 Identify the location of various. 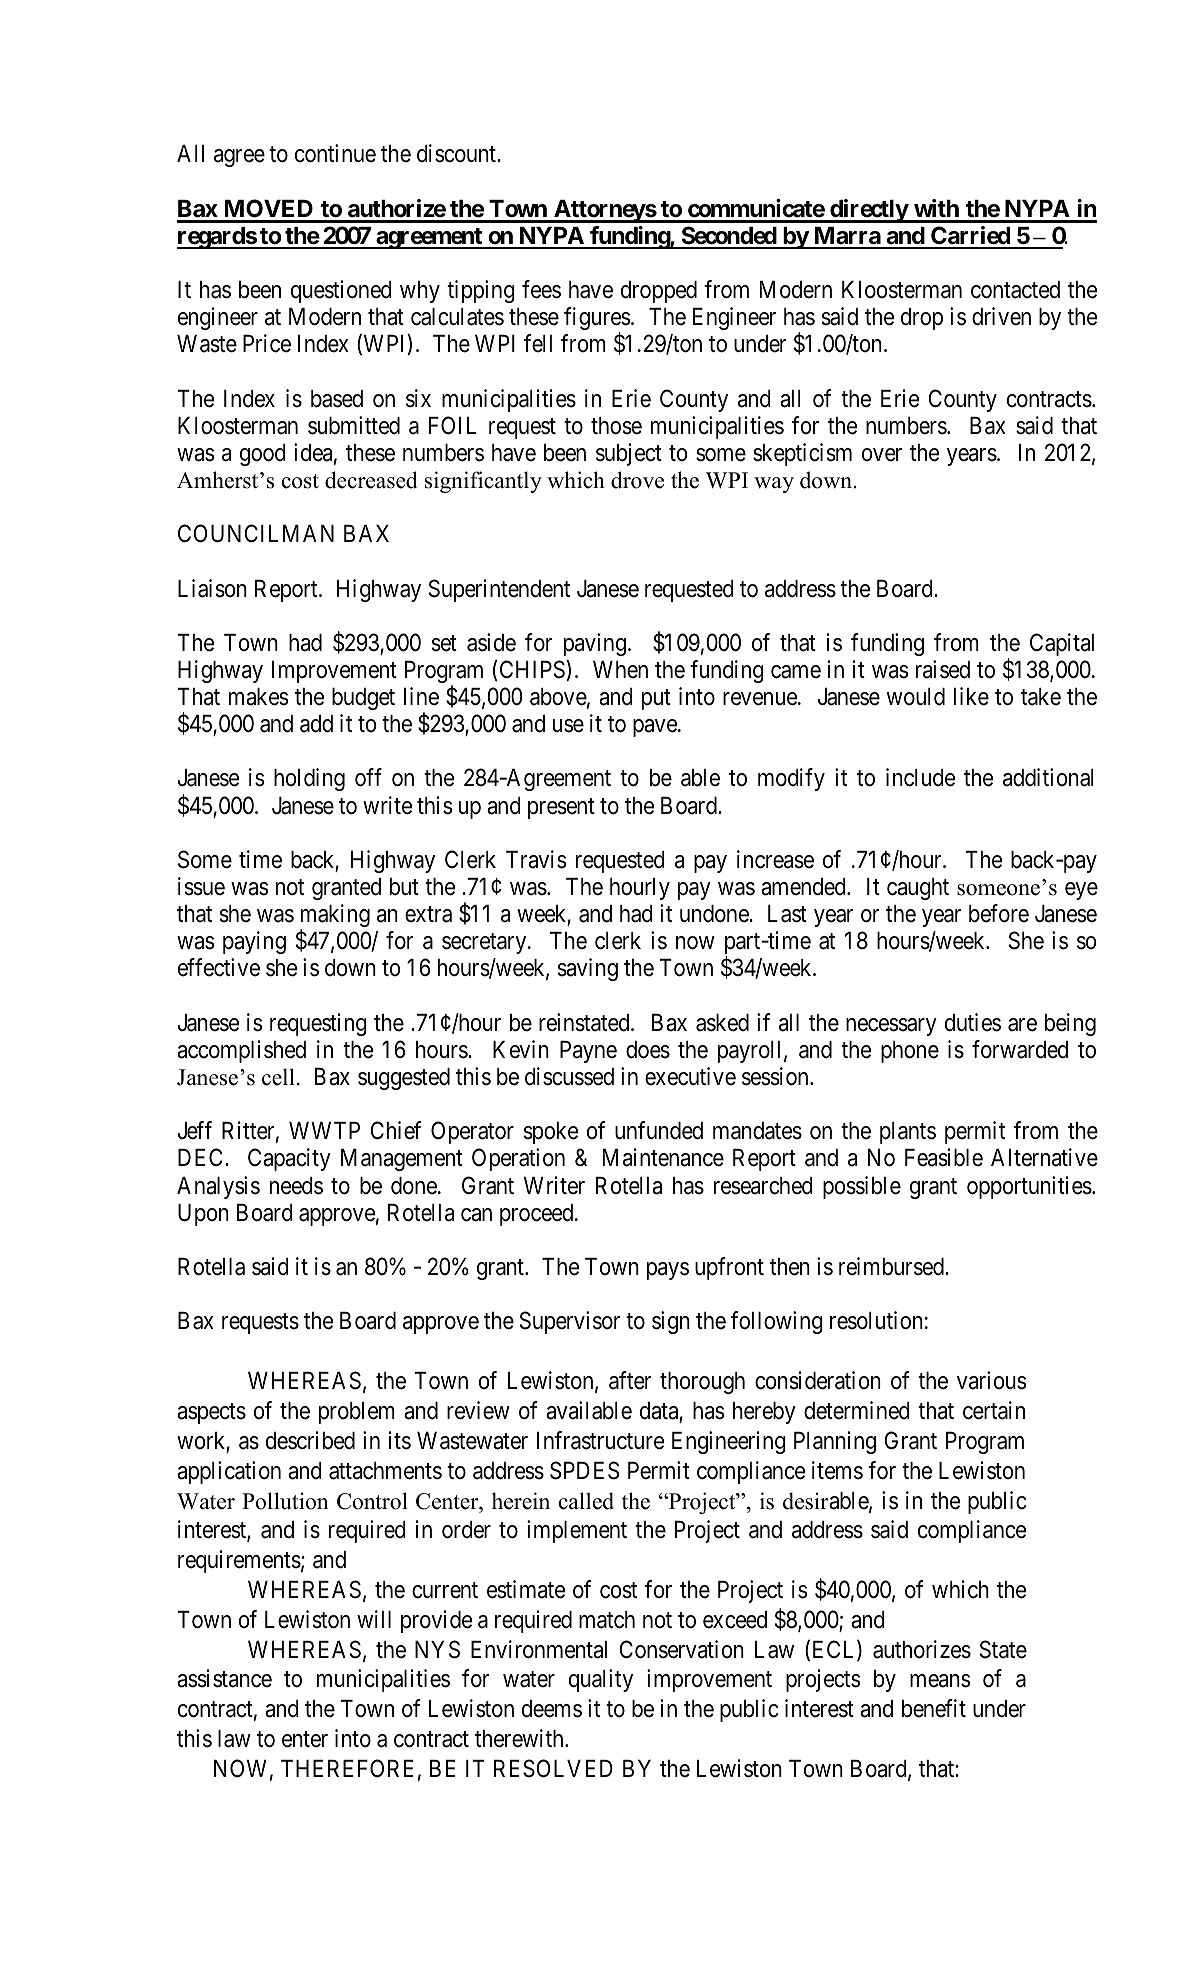
(992, 1380).
